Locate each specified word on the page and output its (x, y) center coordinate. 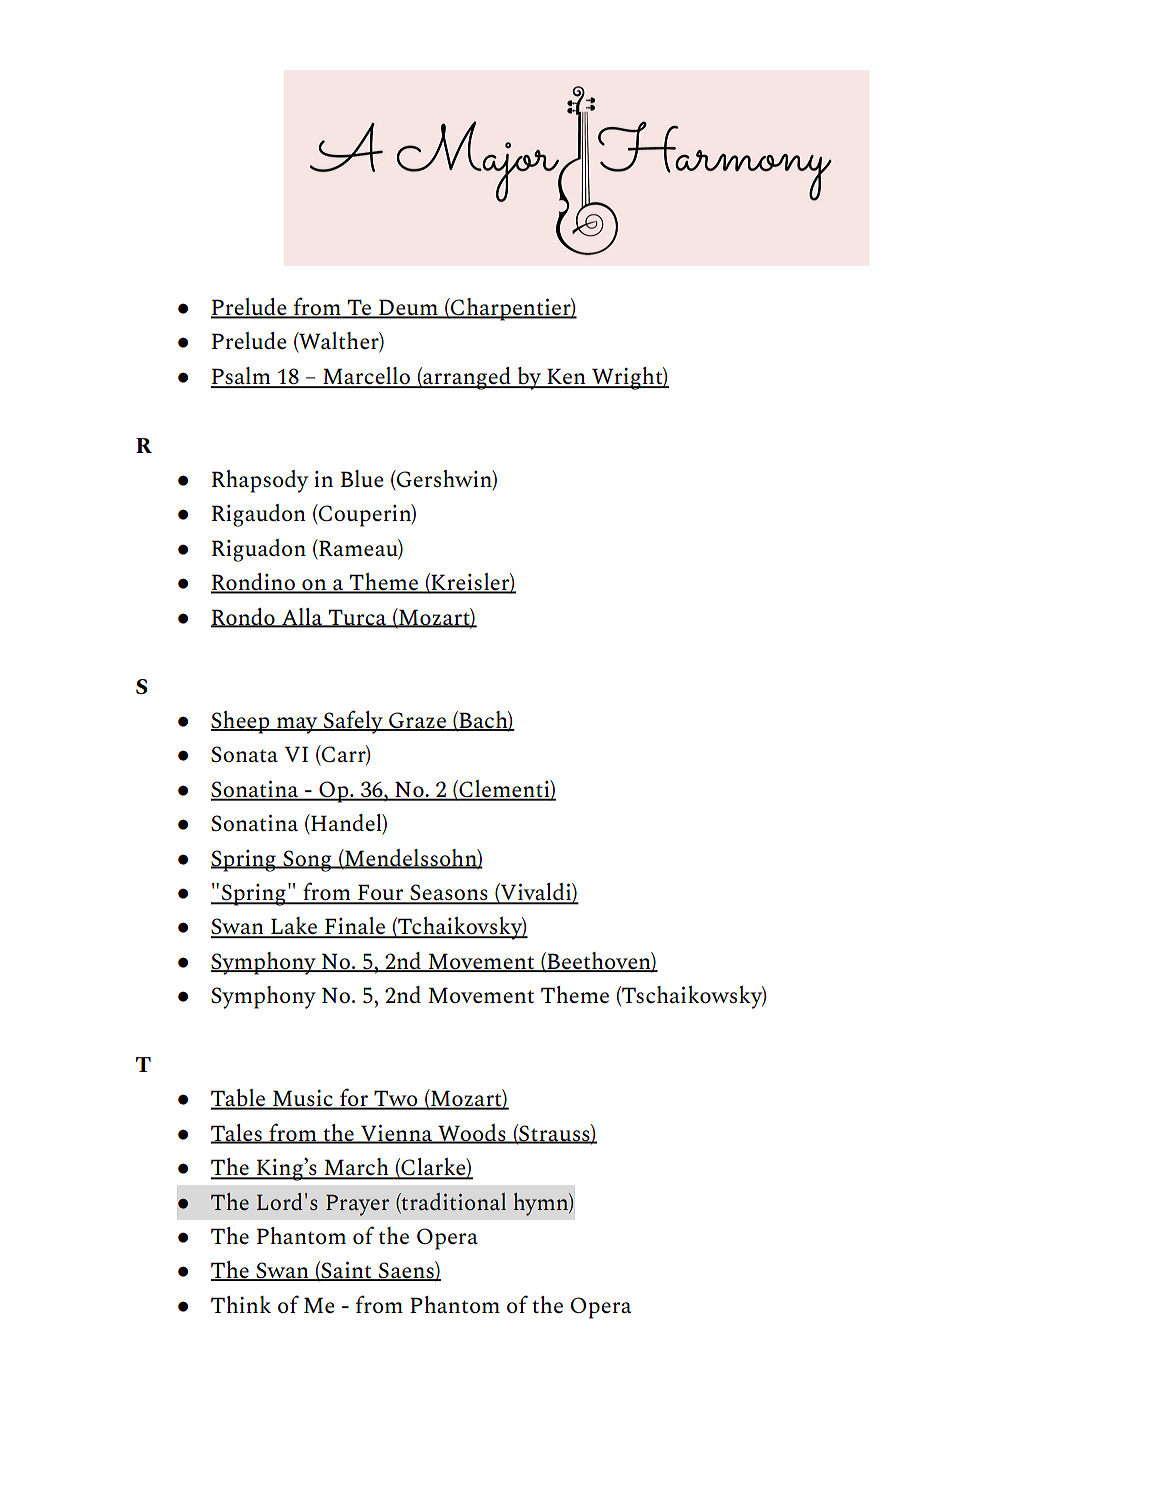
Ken (566, 378)
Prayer (357, 1205)
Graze (417, 721)
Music (303, 1099)
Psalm (242, 377)
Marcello (366, 377)
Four (381, 894)
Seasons (449, 893)
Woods (472, 1133)
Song (307, 861)
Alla (302, 617)
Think (241, 1304)
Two (396, 1099)
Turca (358, 618)
